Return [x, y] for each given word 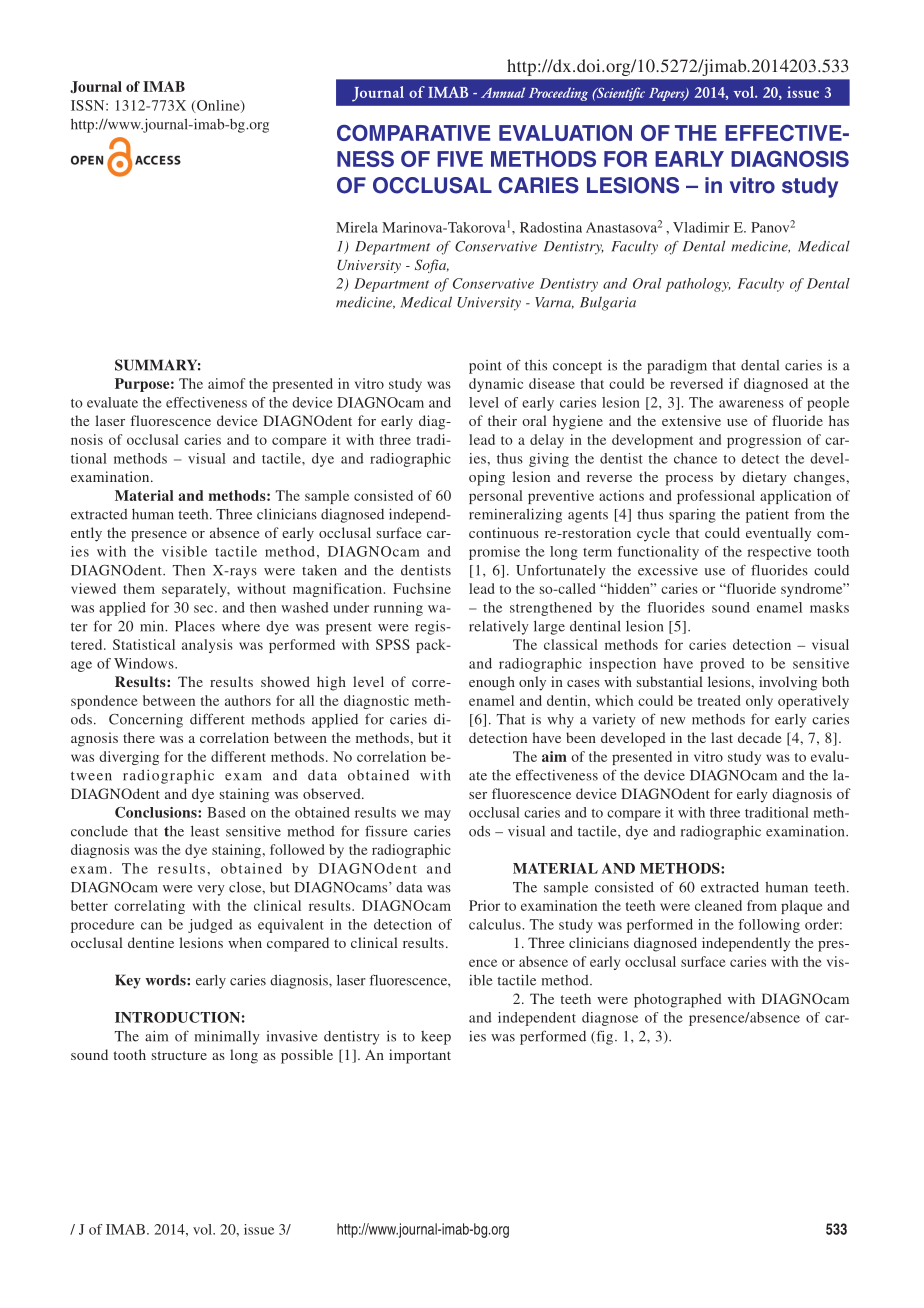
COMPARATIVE [413, 133]
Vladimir [701, 227]
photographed [678, 1000]
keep [436, 1038]
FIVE [460, 159]
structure [179, 1055]
